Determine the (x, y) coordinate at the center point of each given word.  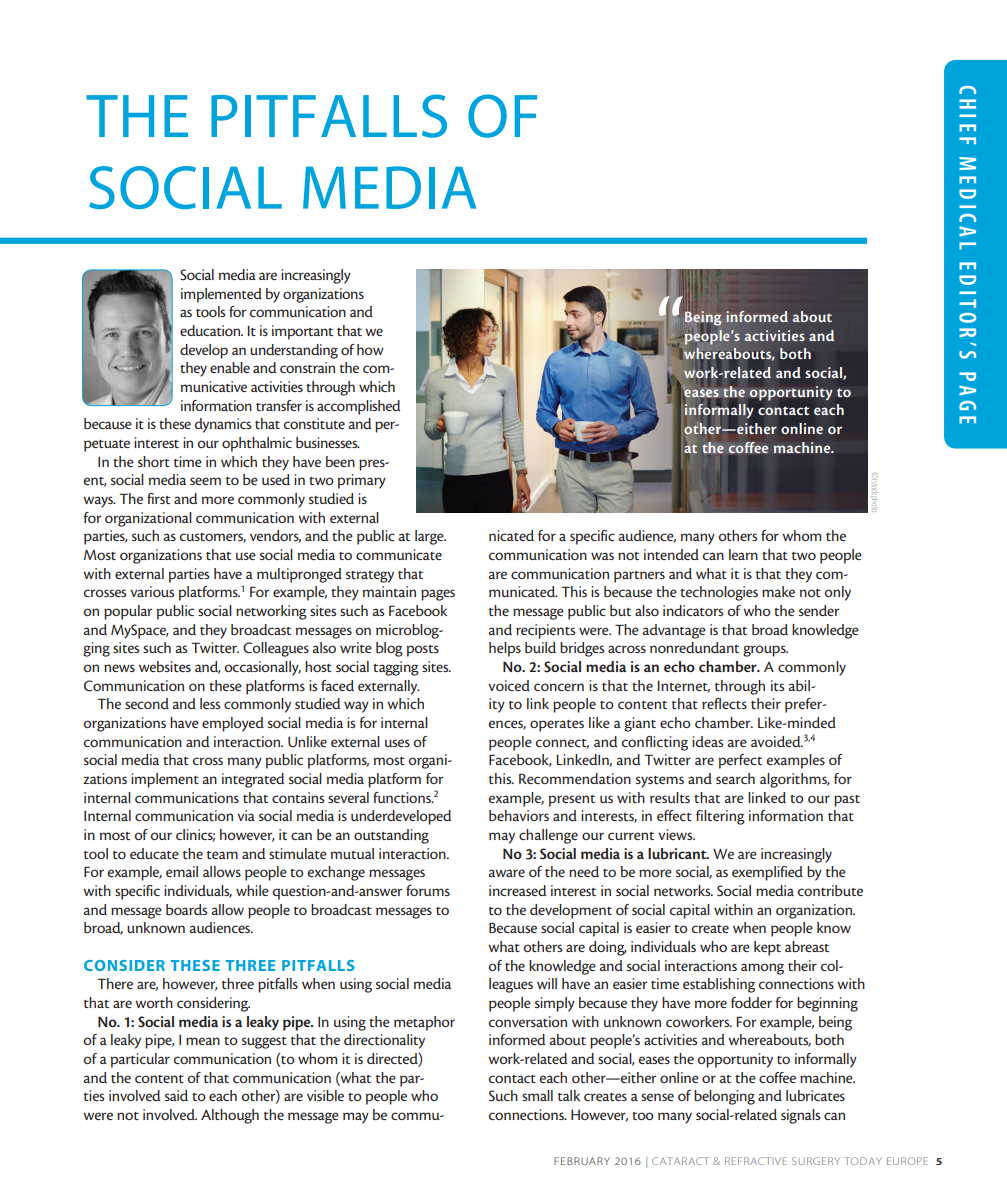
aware (506, 873)
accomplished (358, 407)
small (537, 1095)
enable (230, 367)
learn (743, 554)
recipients (545, 631)
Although (230, 1116)
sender (819, 610)
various (152, 591)
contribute (830, 890)
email (182, 871)
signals (800, 1116)
